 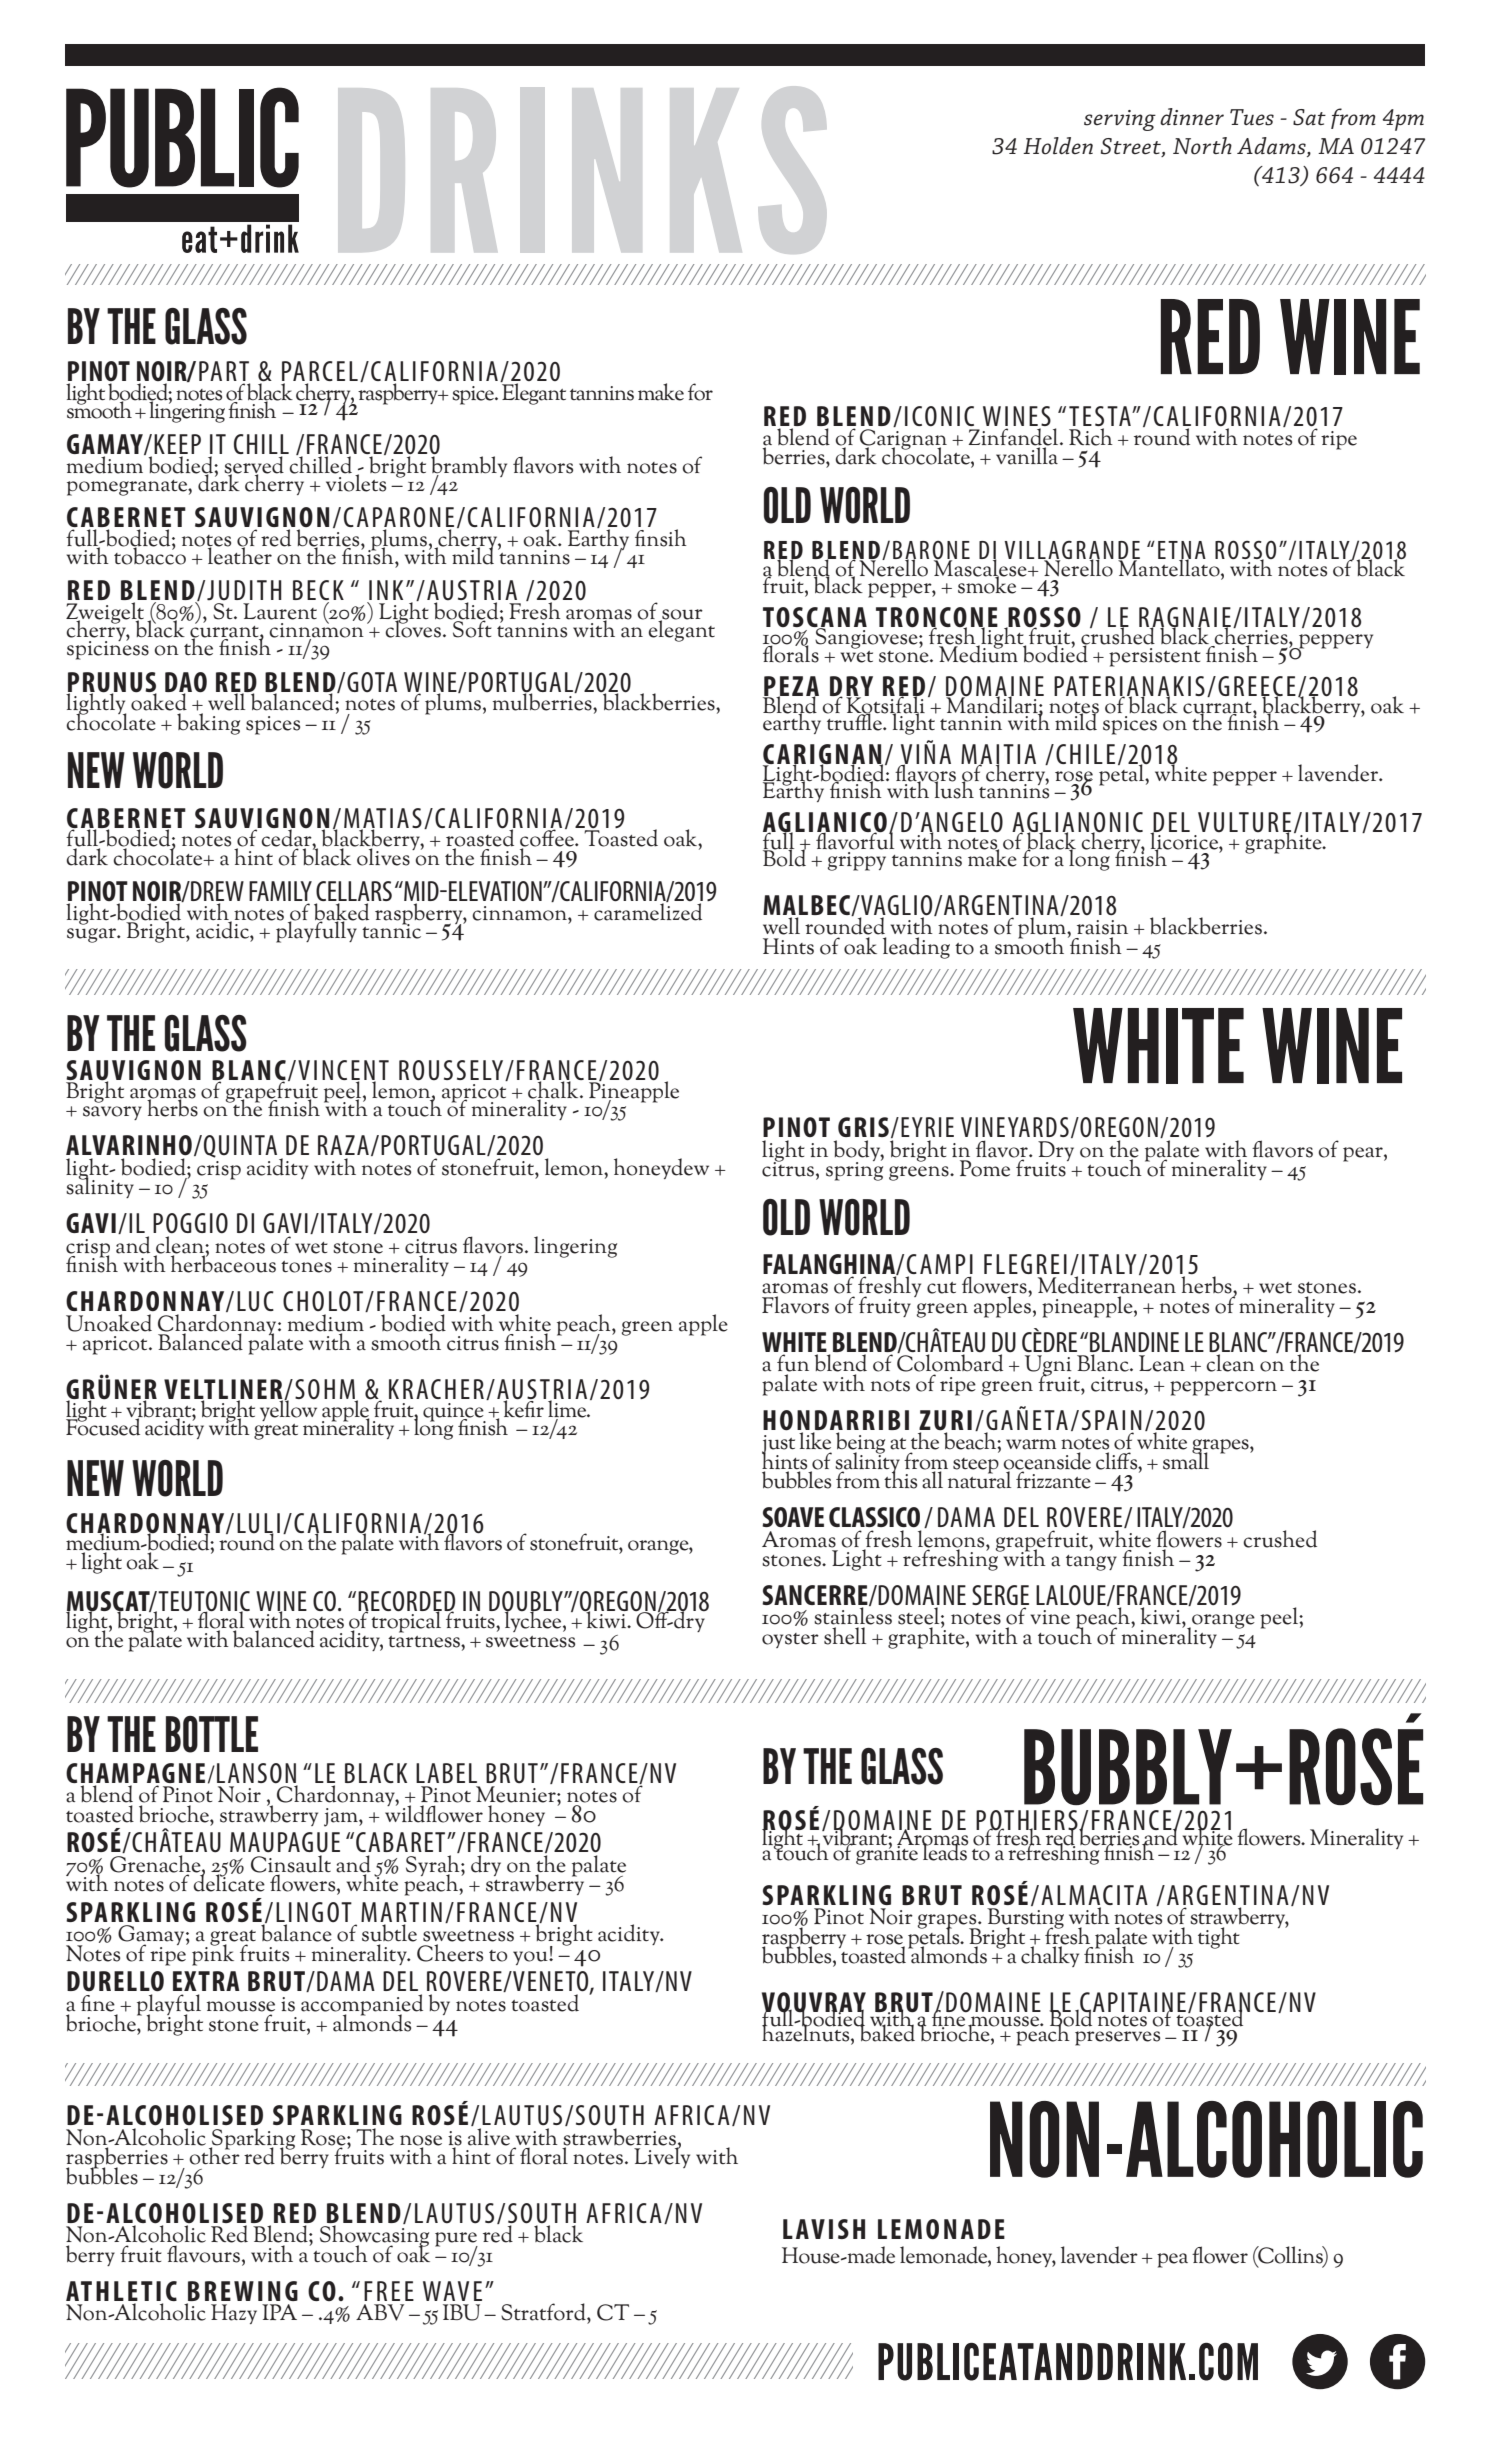 I want to click on violets, so click(x=356, y=482).
